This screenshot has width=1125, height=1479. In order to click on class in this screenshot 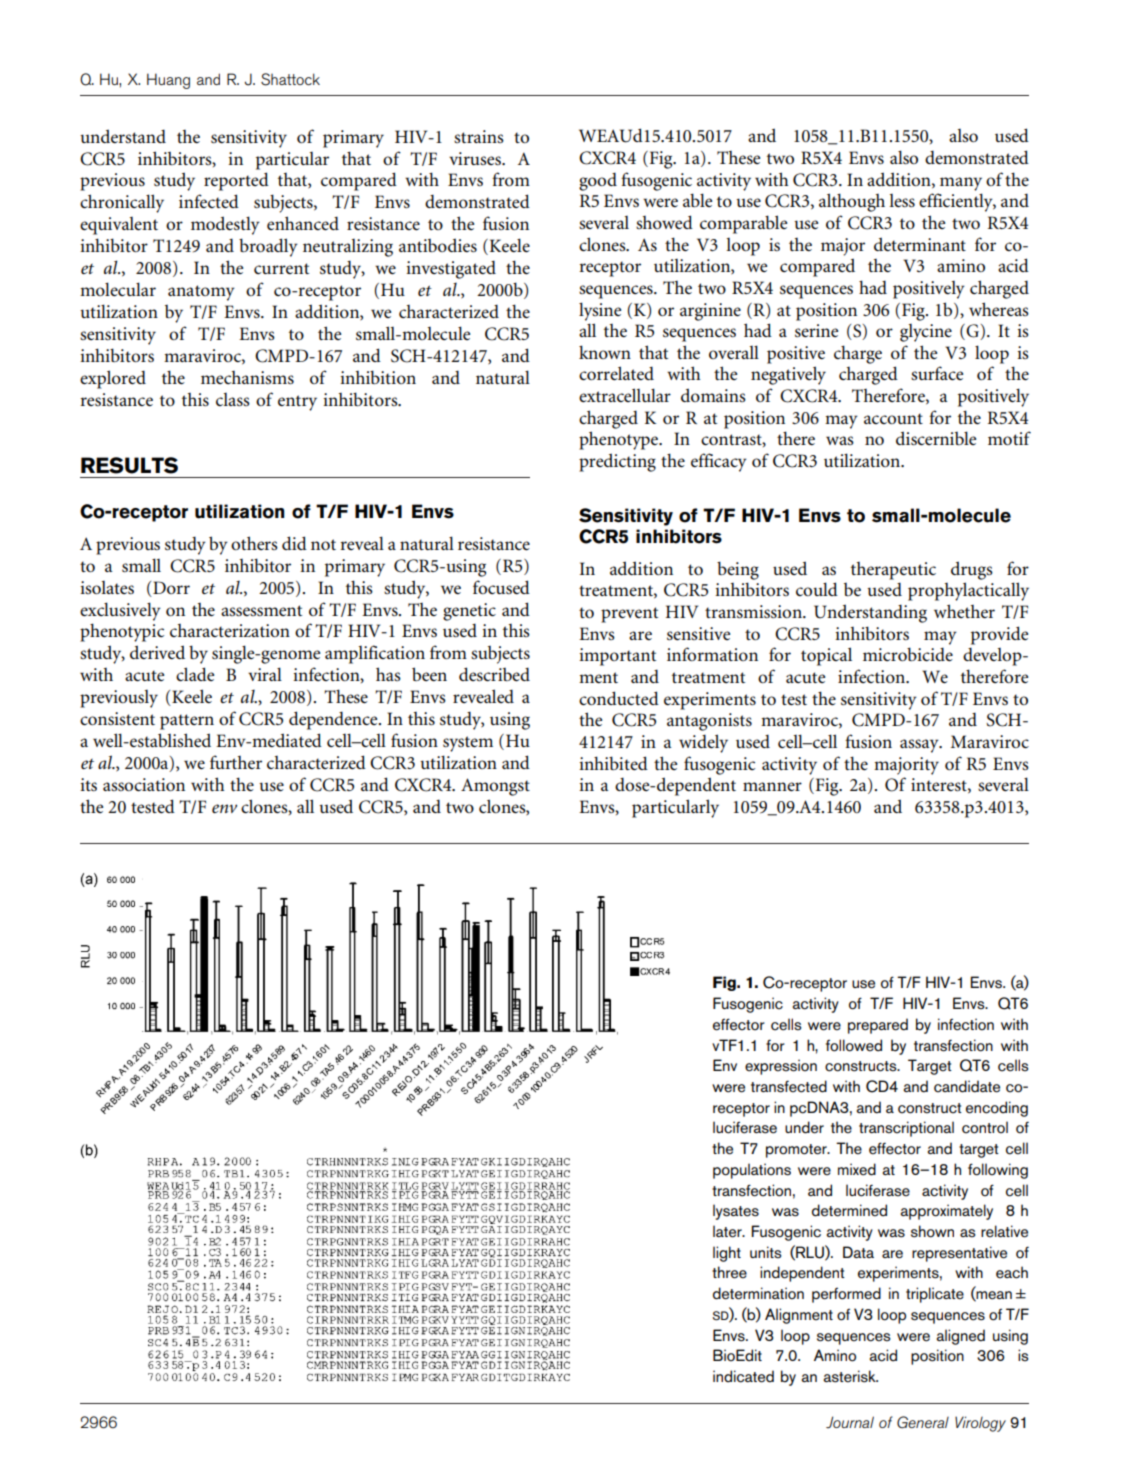, I will do `click(233, 399)`.
